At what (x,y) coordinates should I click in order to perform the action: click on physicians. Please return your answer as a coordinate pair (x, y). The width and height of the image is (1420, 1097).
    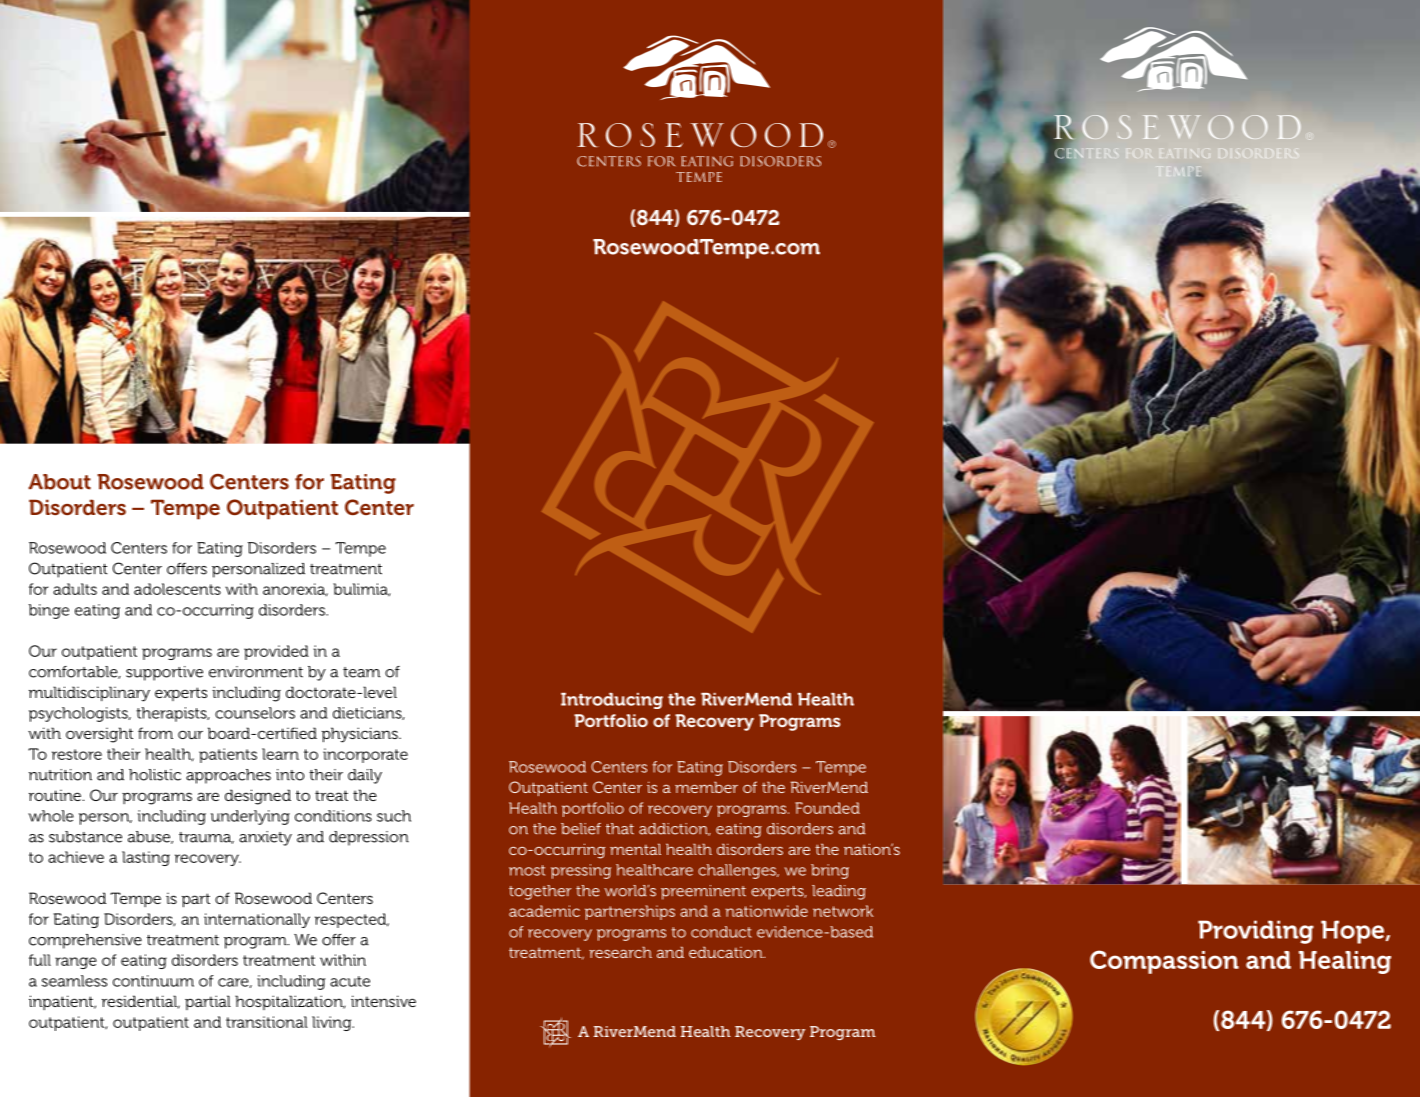
    Looking at the image, I should click on (361, 735).
